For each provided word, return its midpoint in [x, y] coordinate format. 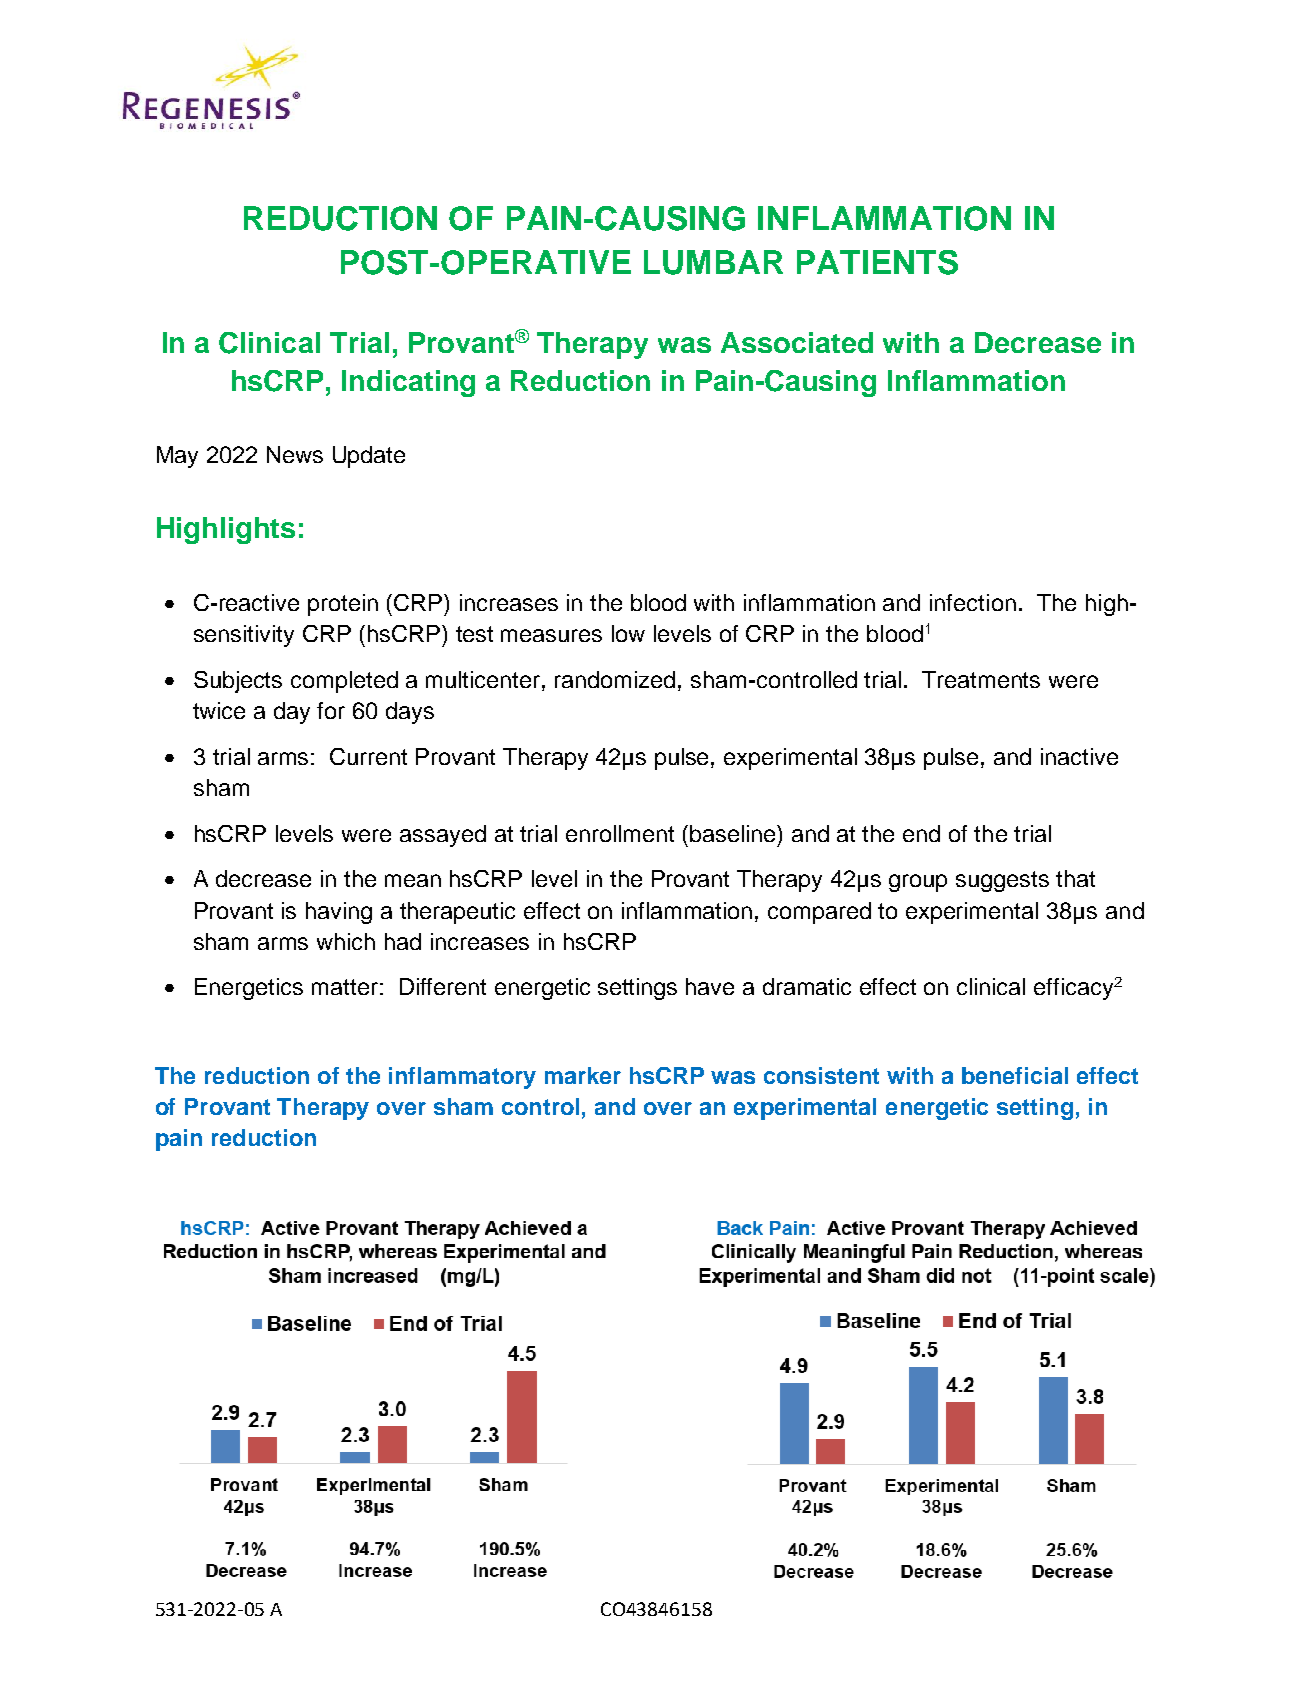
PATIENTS [877, 262]
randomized [615, 679]
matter [345, 987]
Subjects [238, 682]
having [339, 913]
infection [973, 602]
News [295, 454]
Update [369, 457]
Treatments [981, 679]
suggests [1002, 881]
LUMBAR [713, 262]
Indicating [408, 383]
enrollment [620, 833]
